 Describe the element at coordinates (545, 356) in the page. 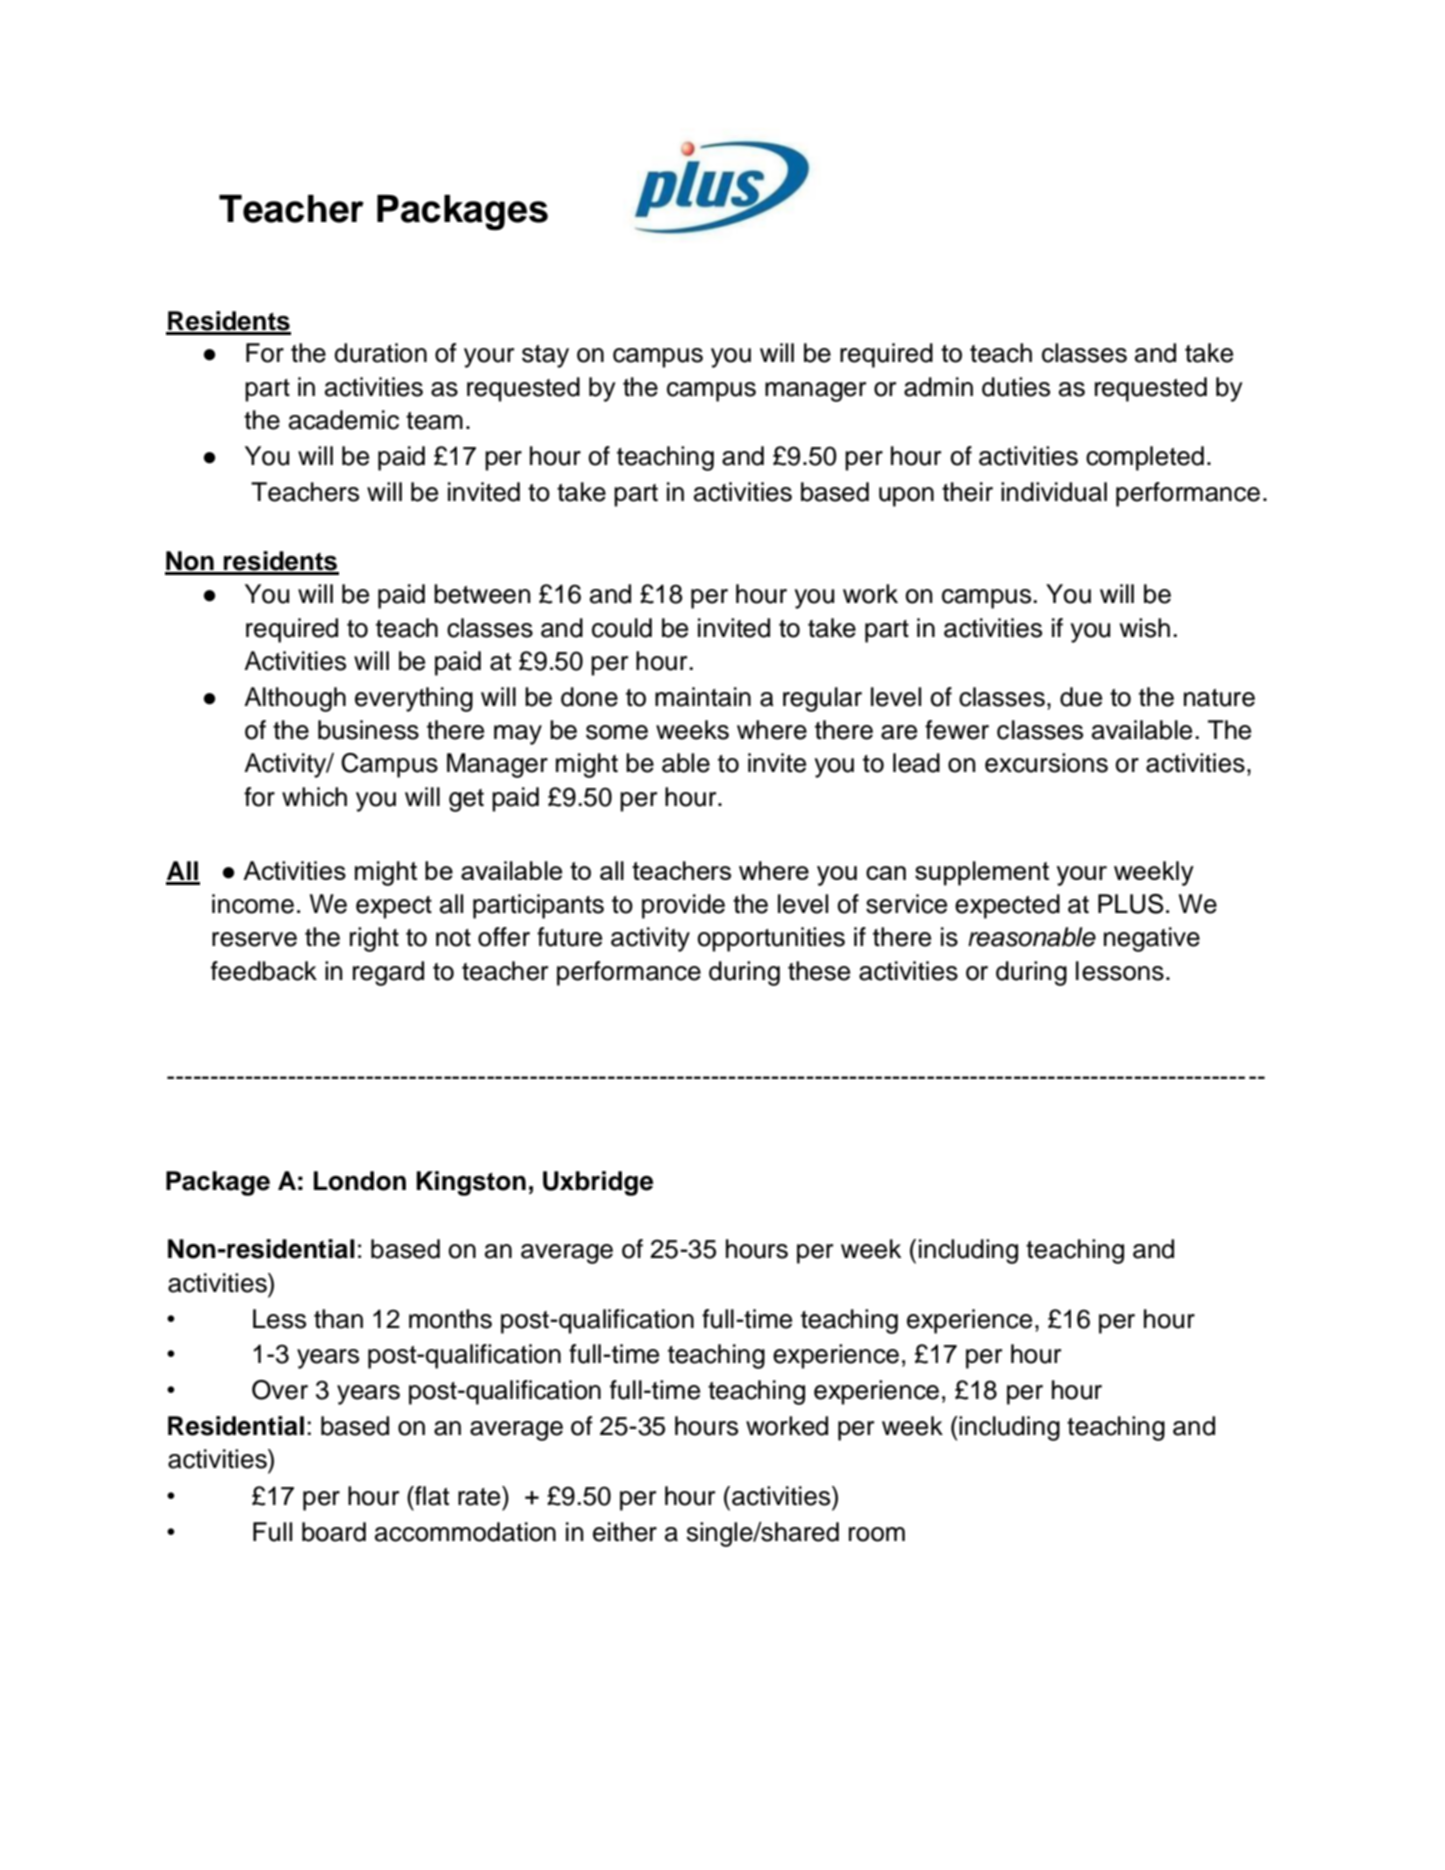

I see `stay` at that location.
